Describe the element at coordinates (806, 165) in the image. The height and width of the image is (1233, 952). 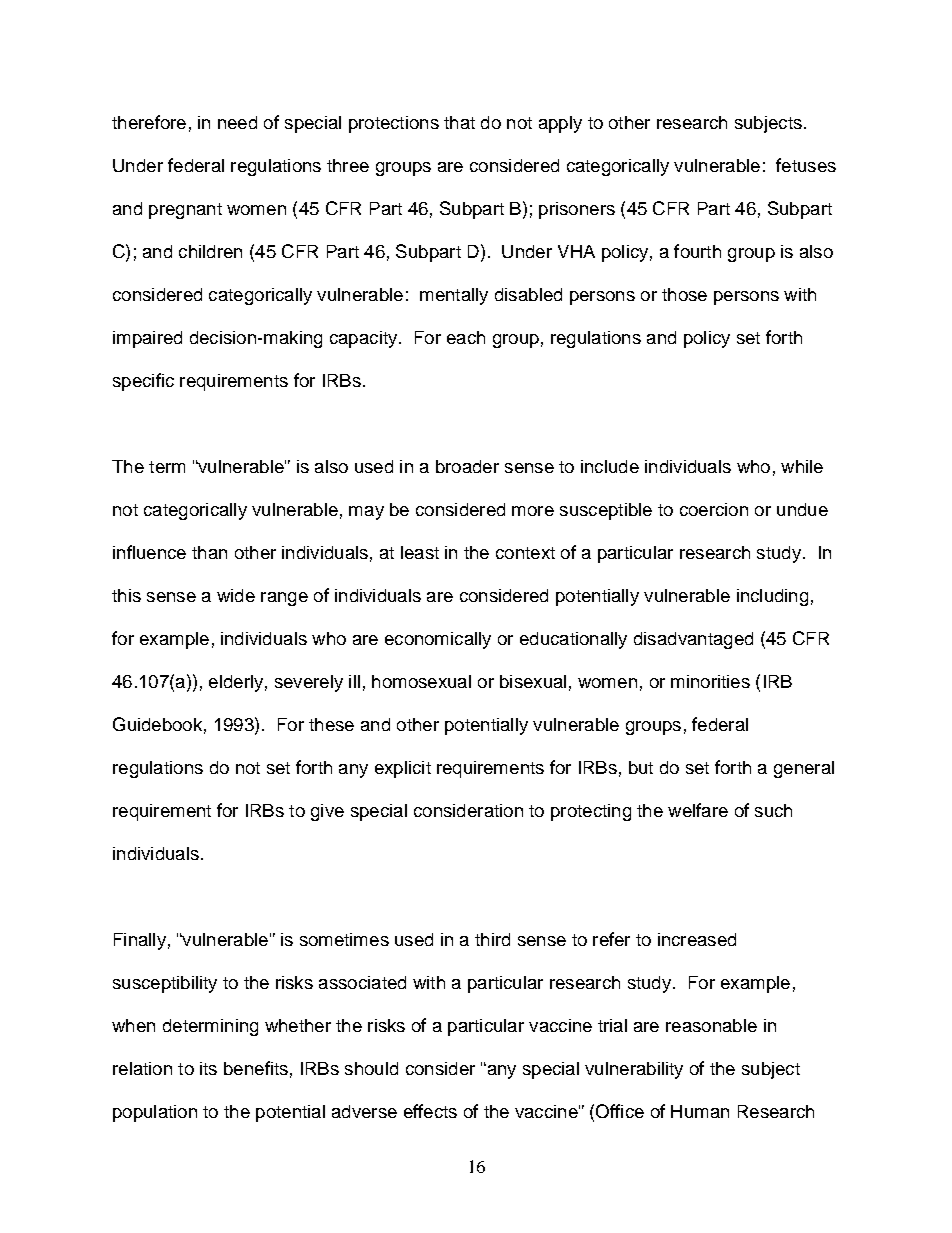
I see `fetuses` at that location.
